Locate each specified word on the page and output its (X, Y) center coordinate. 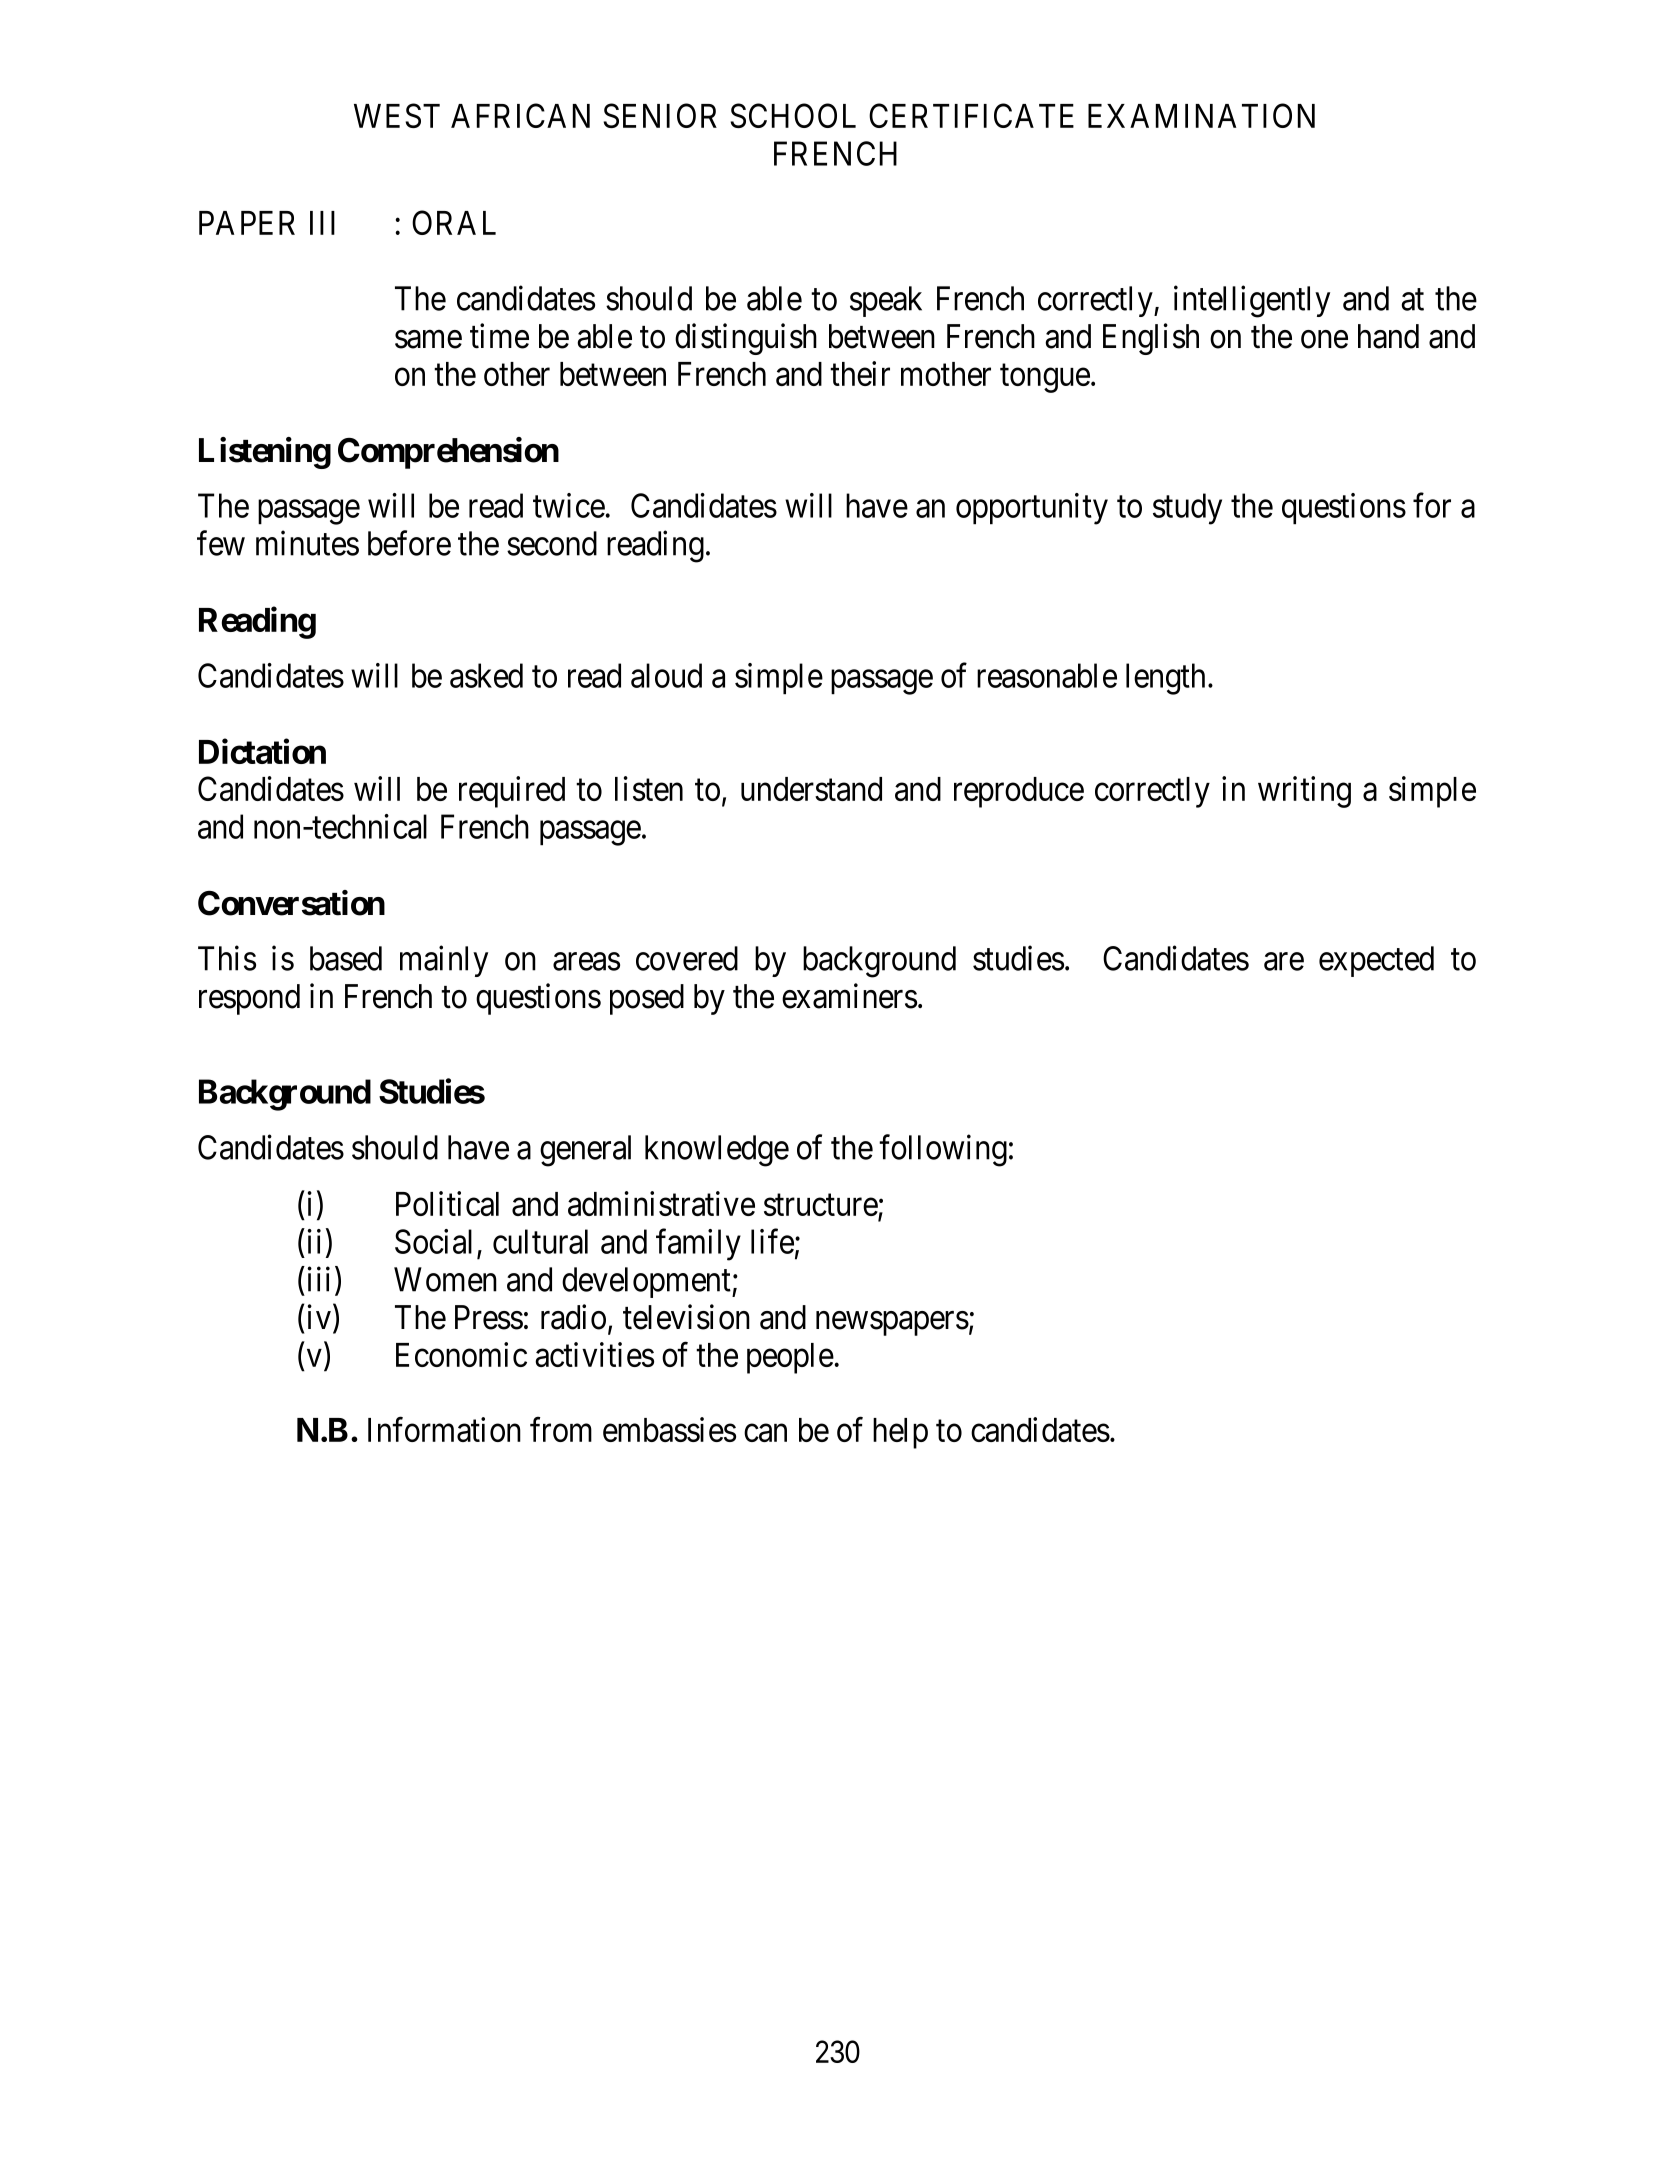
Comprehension (448, 453)
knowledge (717, 1151)
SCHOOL (793, 115)
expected (1376, 961)
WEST (397, 115)
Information (444, 1429)
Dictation (262, 751)
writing (1304, 792)
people (790, 1358)
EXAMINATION (1201, 115)
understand (811, 789)
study (1187, 509)
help (900, 1433)
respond (249, 999)
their (860, 373)
